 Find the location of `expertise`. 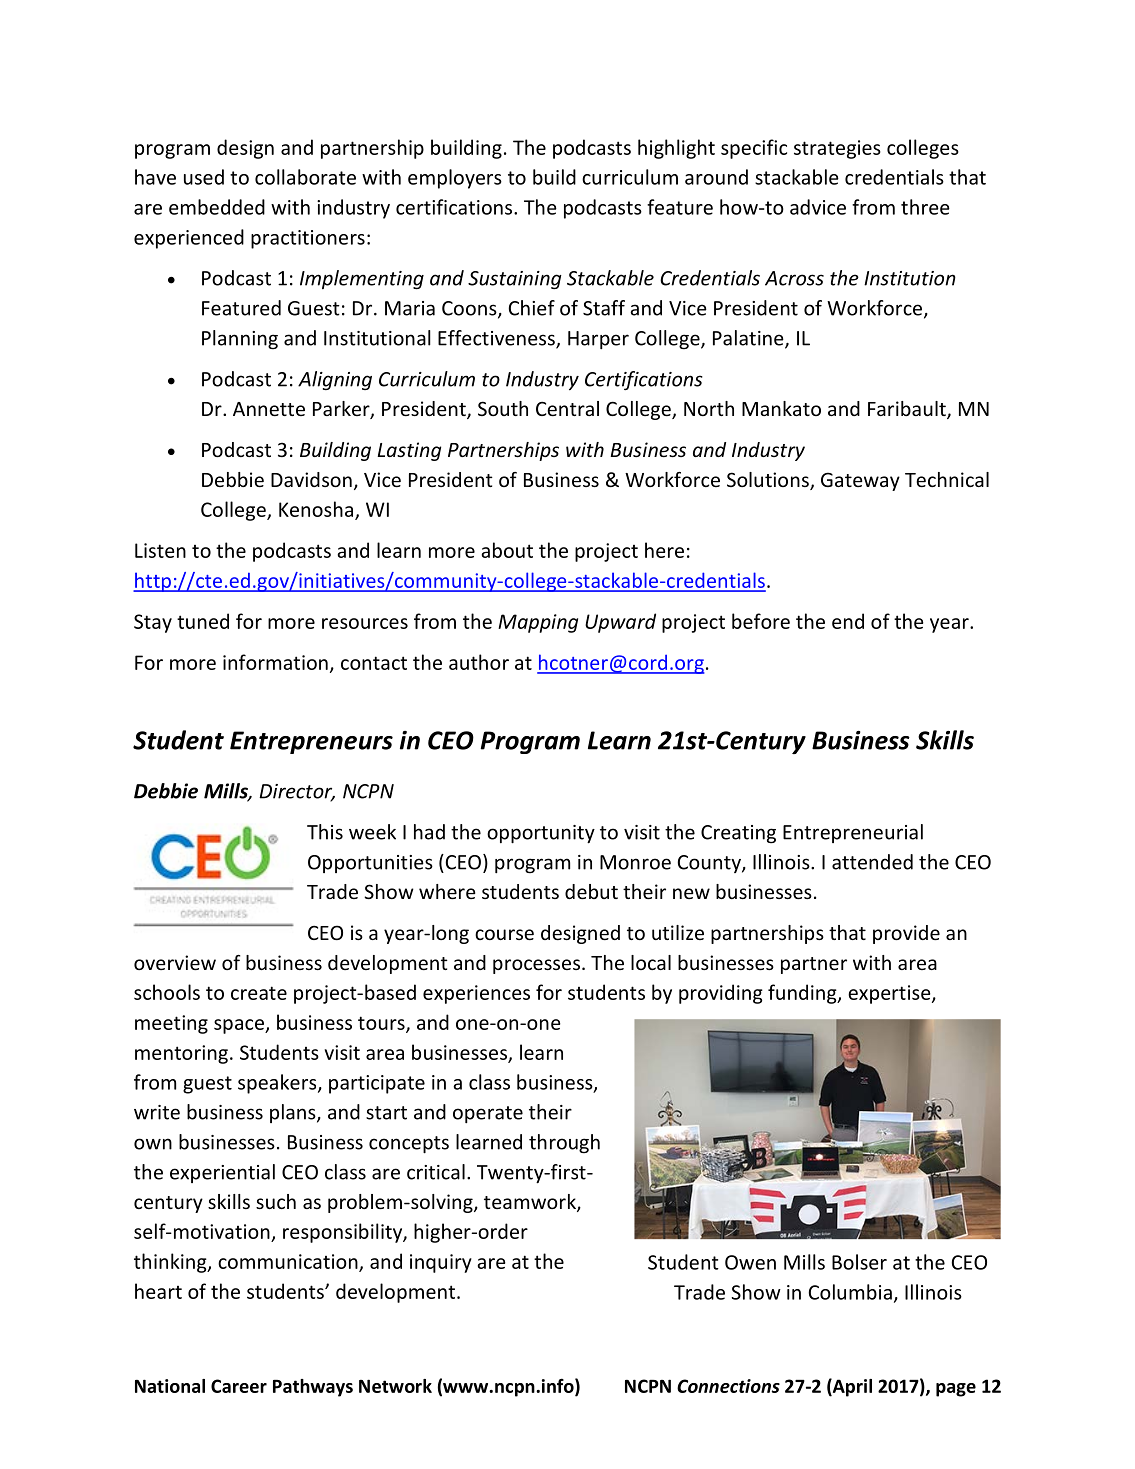

expertise is located at coordinates (890, 994).
